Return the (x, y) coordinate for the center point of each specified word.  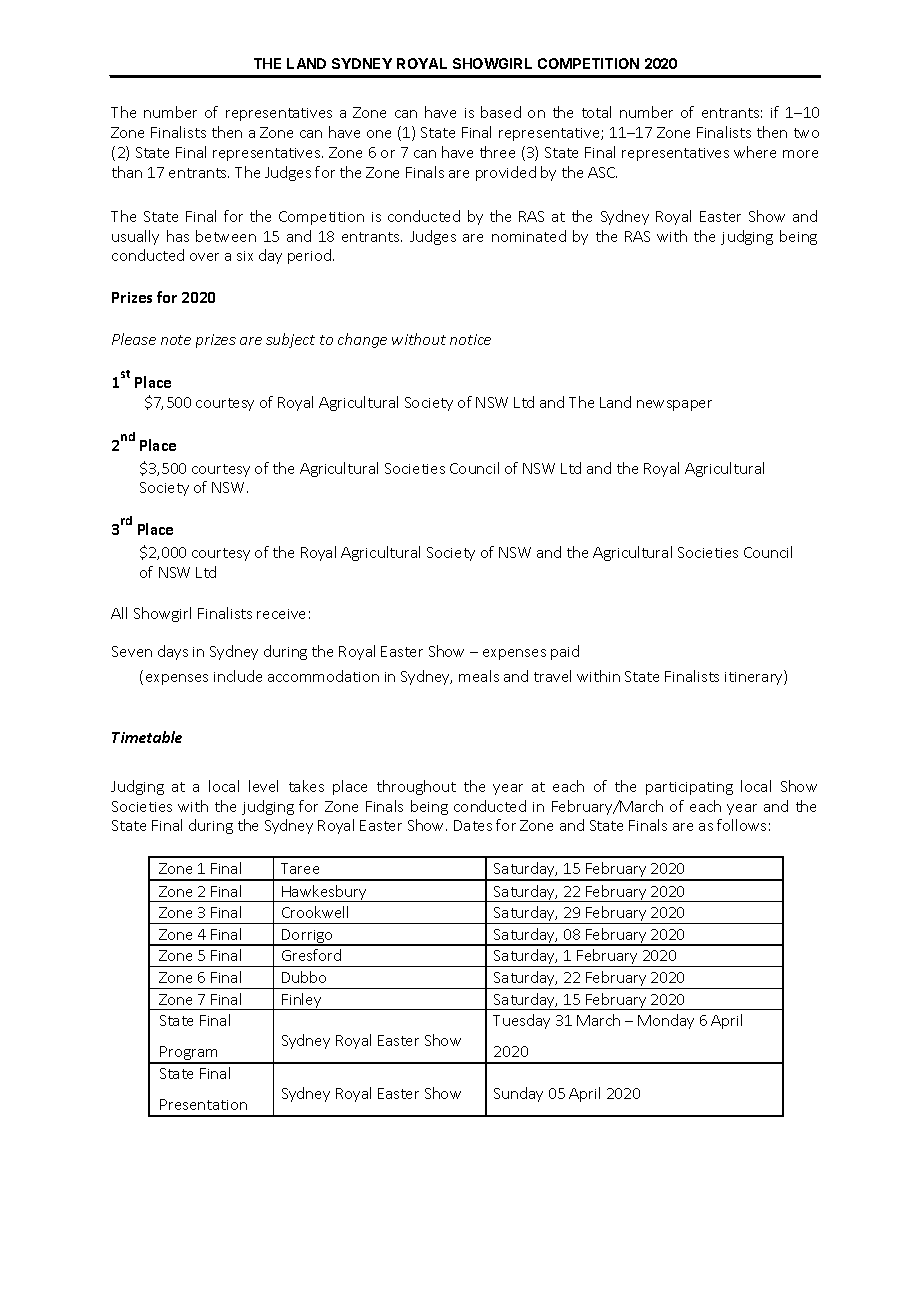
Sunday (518, 1094)
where (755, 152)
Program (189, 1054)
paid (565, 652)
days (173, 652)
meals (479, 676)
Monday (666, 1021)
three (497, 152)
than (127, 172)
